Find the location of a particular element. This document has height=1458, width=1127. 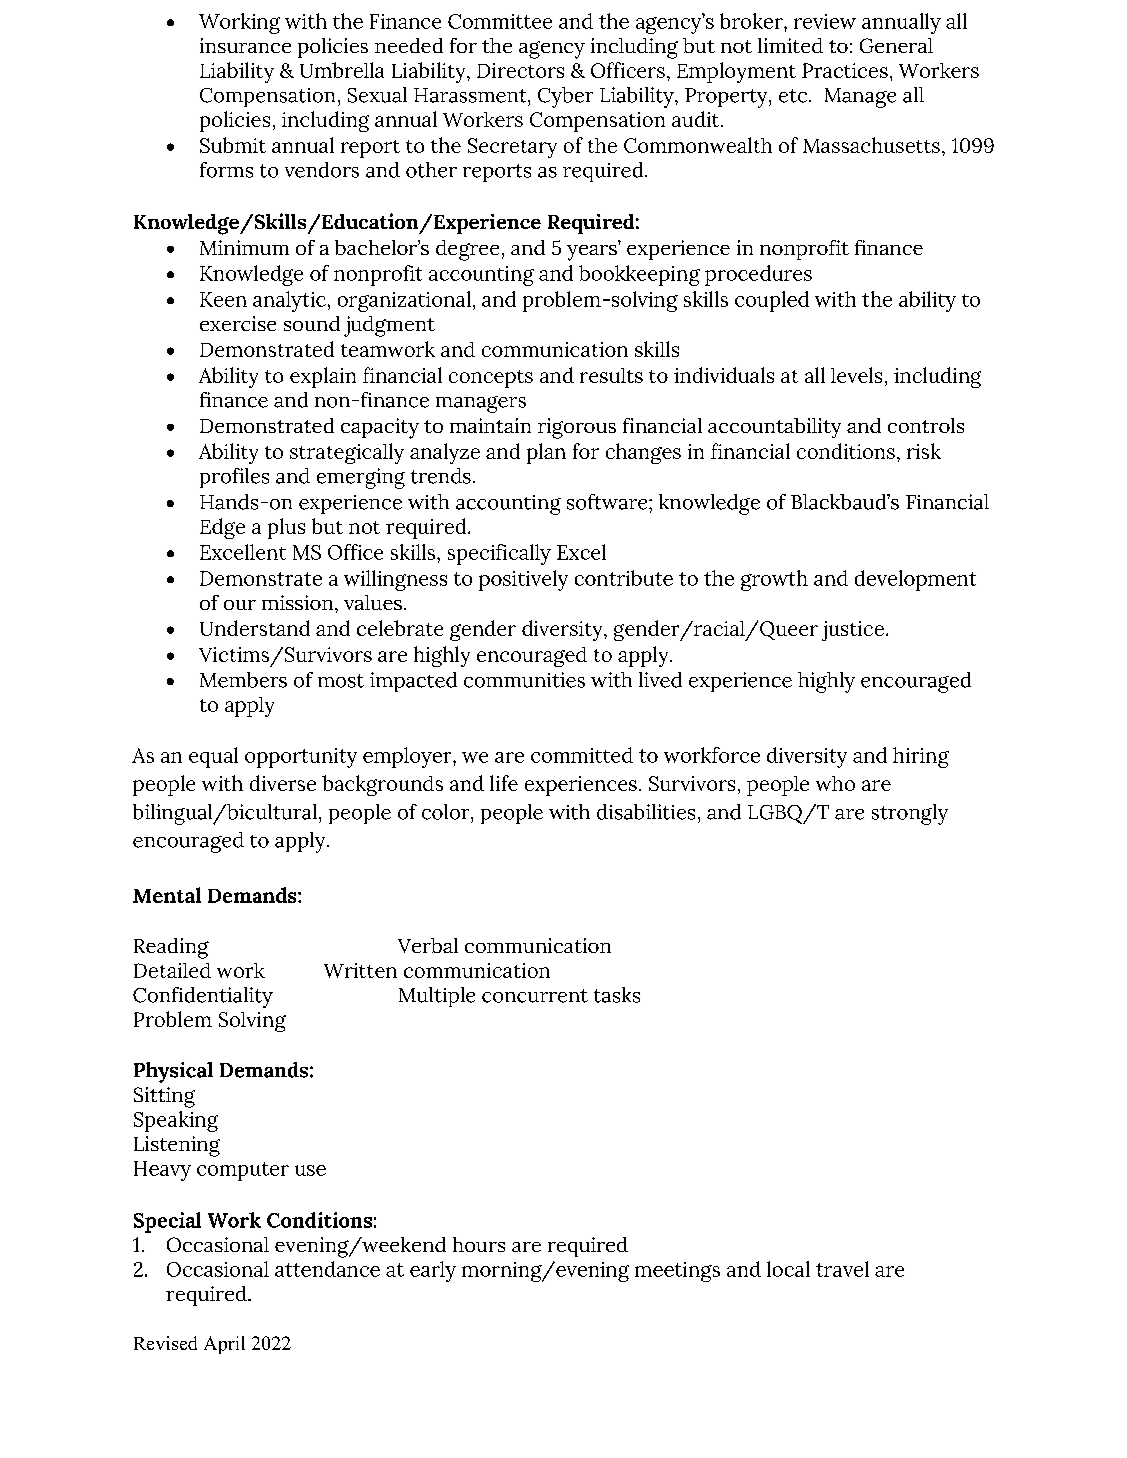

insurance is located at coordinates (245, 45).
